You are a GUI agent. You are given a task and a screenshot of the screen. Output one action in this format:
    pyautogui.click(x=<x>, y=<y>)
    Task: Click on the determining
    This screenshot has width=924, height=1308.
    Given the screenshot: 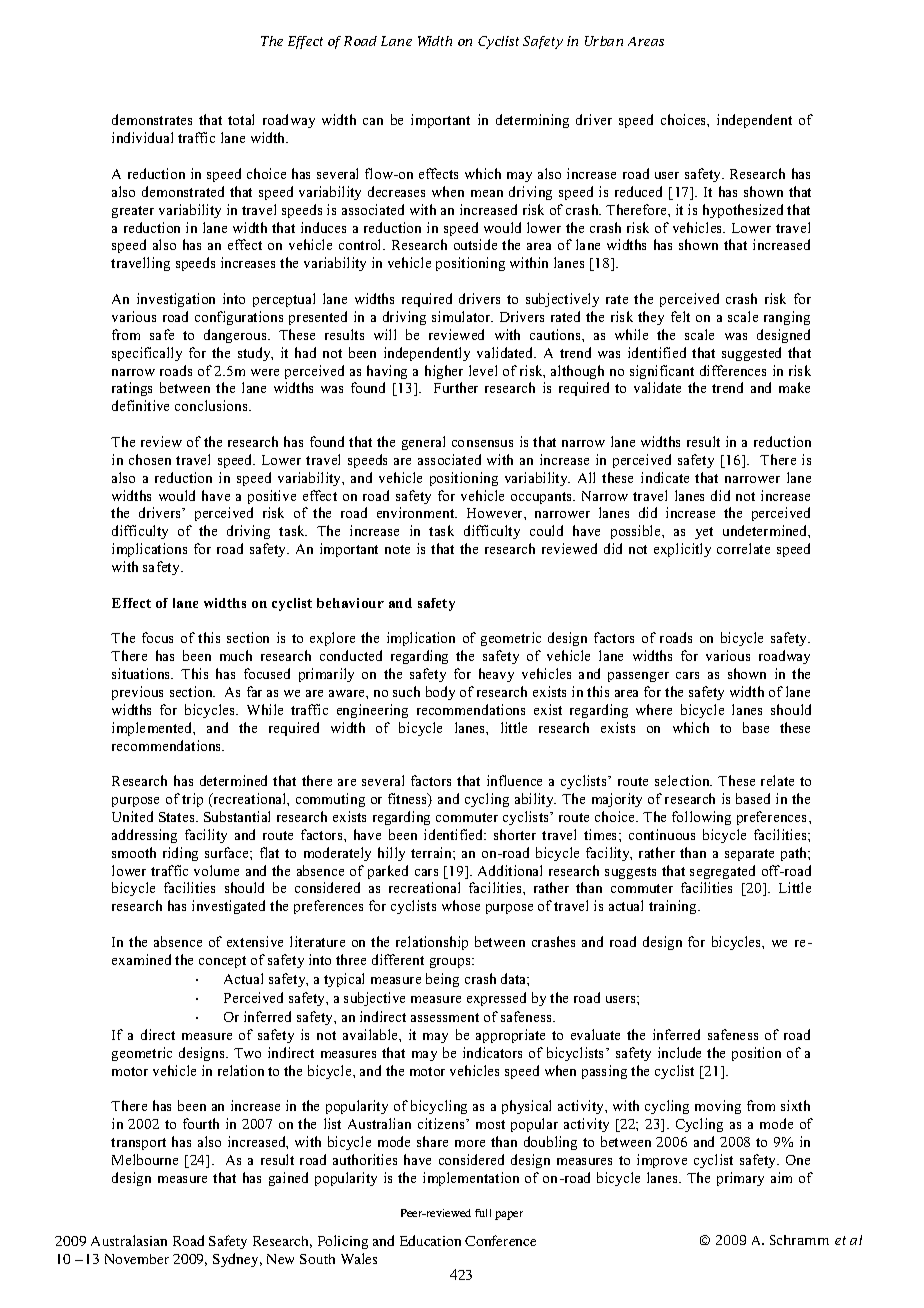 What is the action you would take?
    pyautogui.click(x=532, y=121)
